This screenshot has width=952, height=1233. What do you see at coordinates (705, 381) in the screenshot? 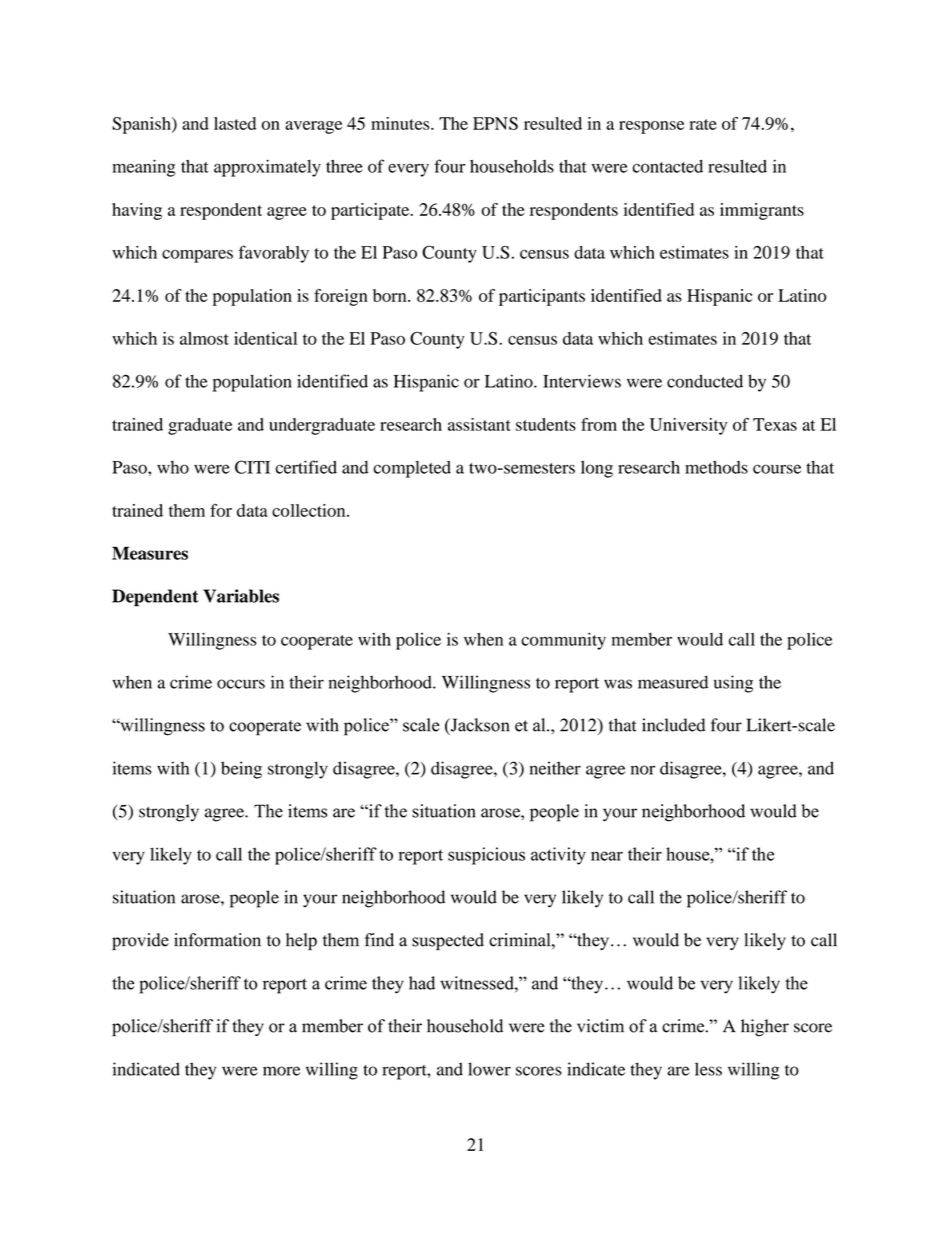
I see `conducted` at bounding box center [705, 381].
